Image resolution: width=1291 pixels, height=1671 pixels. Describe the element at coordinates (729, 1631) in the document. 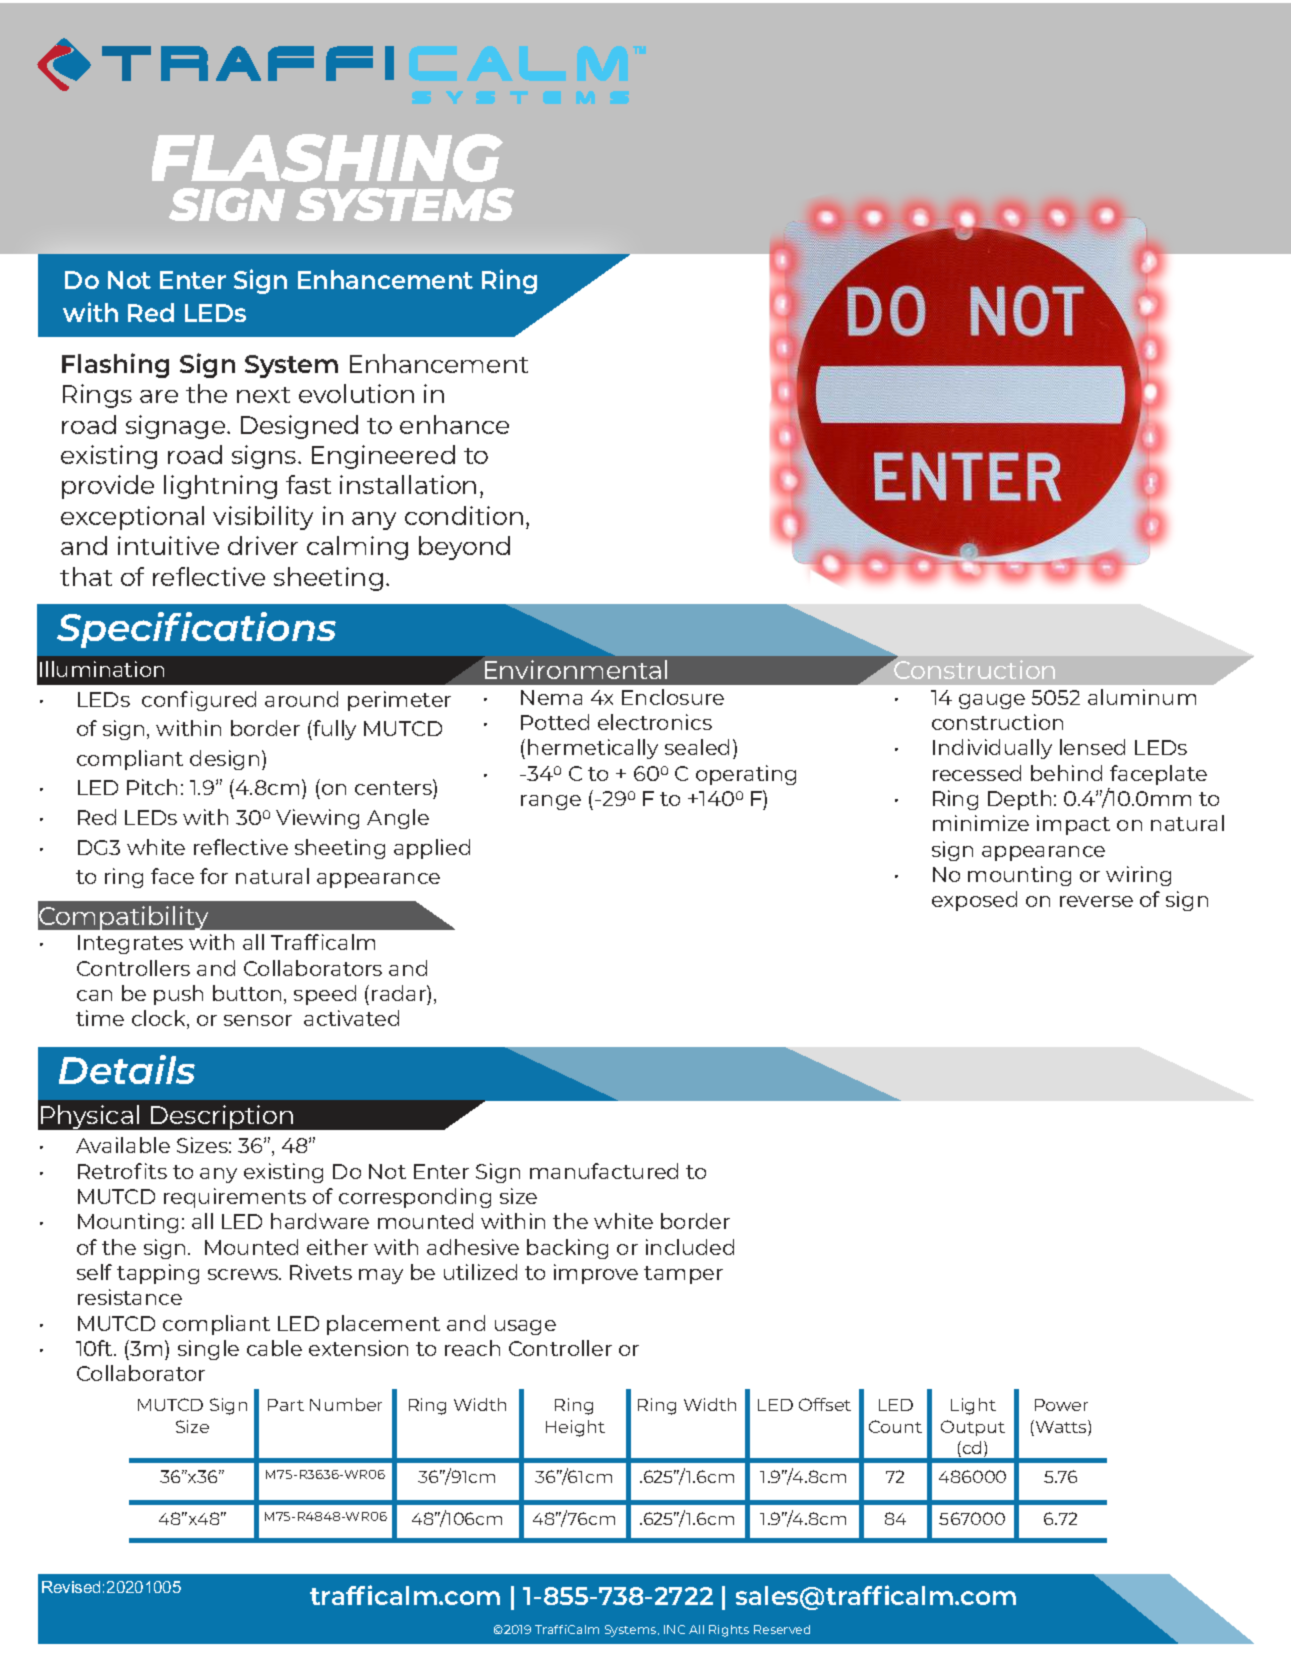

I see `Rights` at that location.
